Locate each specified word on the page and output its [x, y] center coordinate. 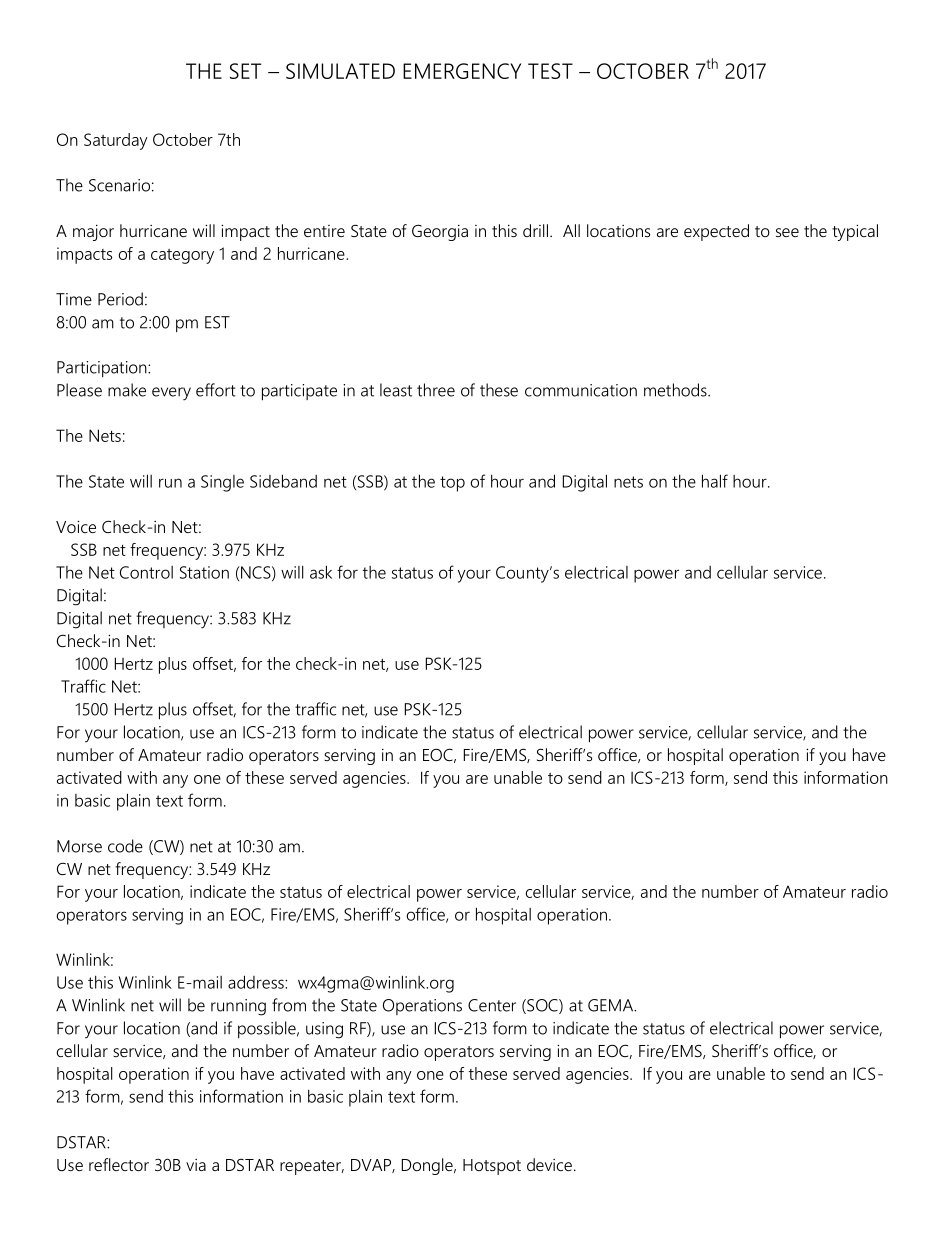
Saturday [116, 141]
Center [492, 1005]
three [436, 390]
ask [321, 572]
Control [146, 572]
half [715, 481]
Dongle [428, 1166]
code [125, 846]
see [787, 232]
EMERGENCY [462, 71]
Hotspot [492, 1167]
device [549, 1164]
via [196, 1165]
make [127, 390]
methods [676, 390]
